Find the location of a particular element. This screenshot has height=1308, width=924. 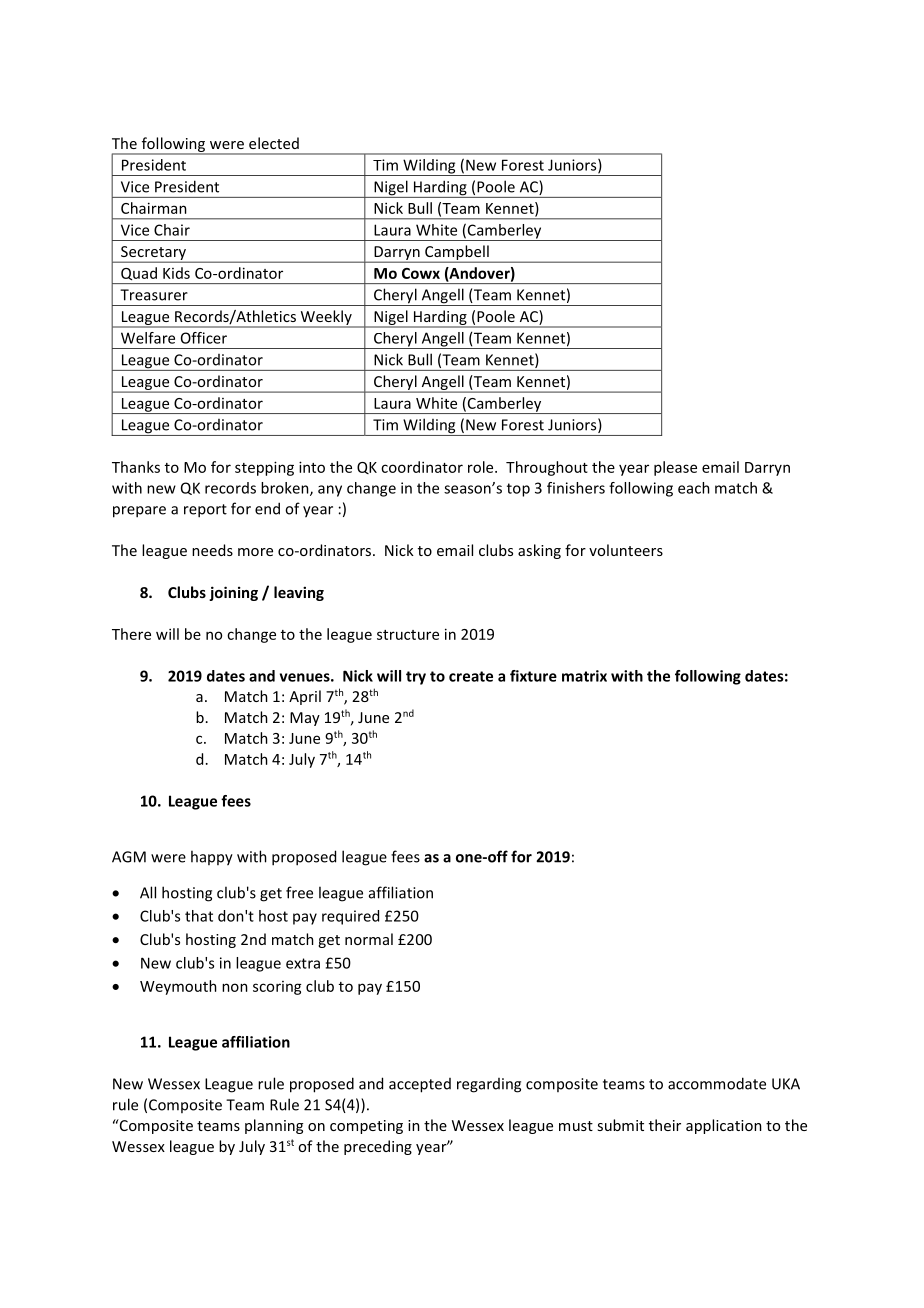

required is located at coordinates (350, 917).
